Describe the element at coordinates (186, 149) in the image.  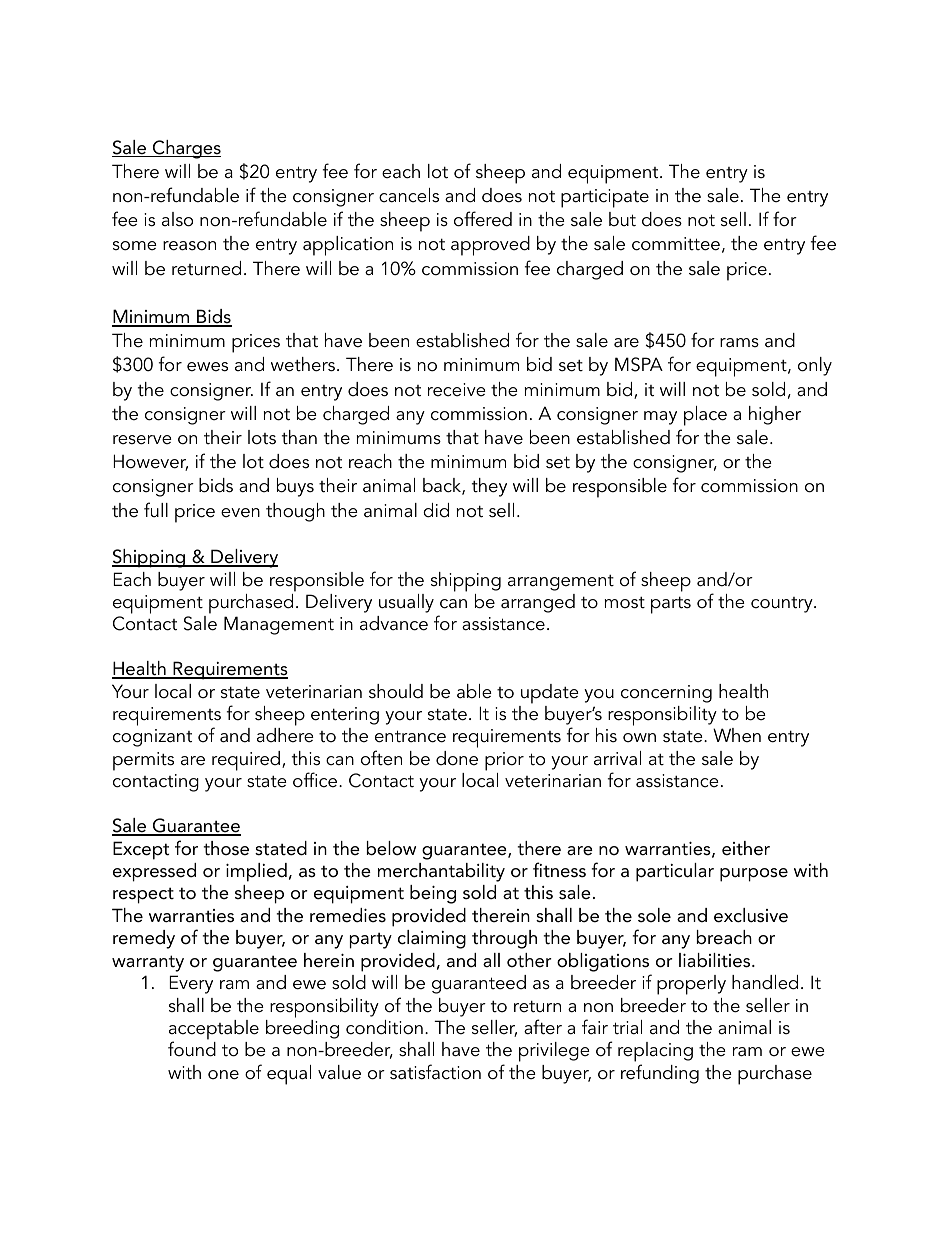
I see `Charges` at that location.
